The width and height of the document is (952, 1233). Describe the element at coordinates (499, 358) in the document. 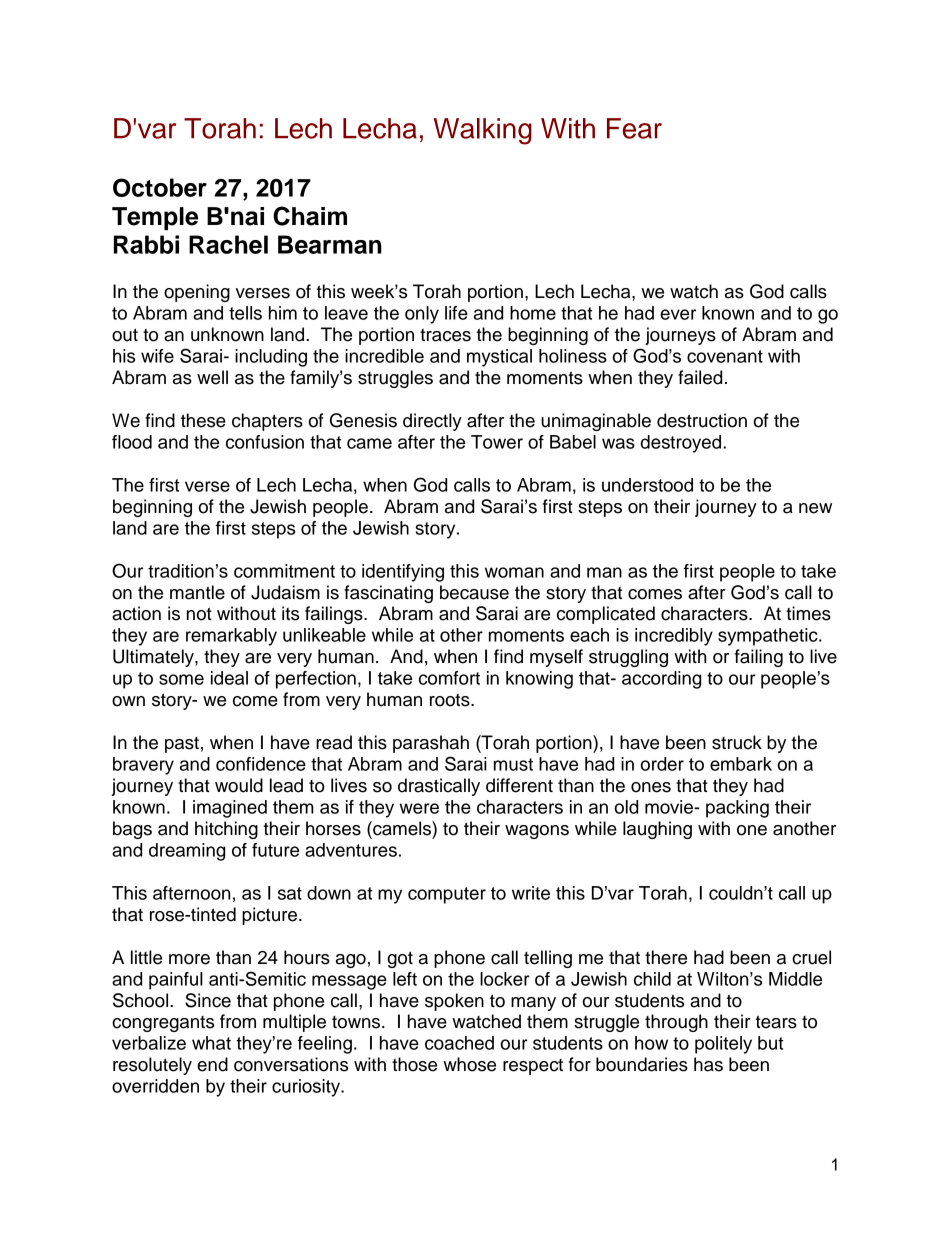

I see `mystical` at that location.
